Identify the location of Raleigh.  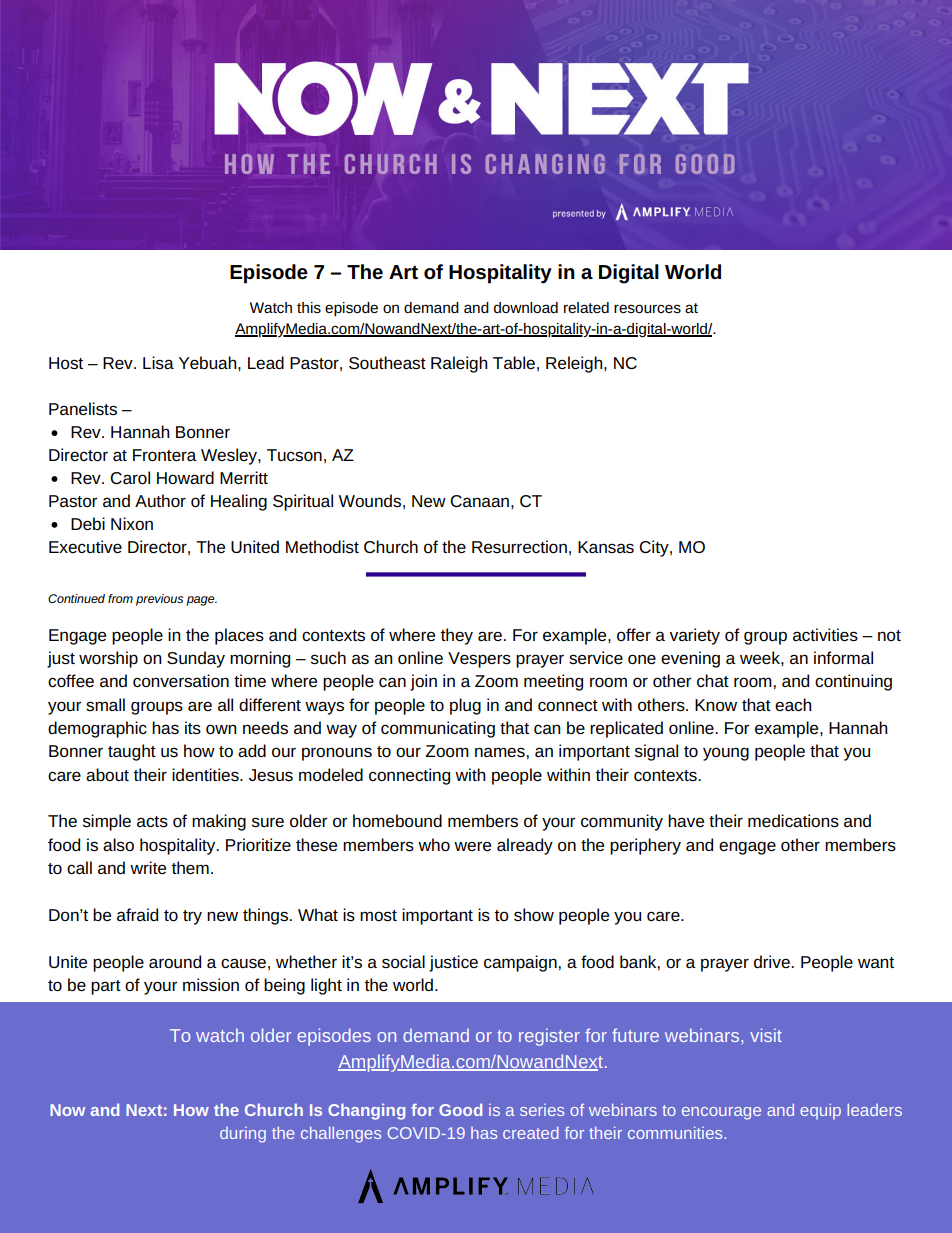
(459, 364).
